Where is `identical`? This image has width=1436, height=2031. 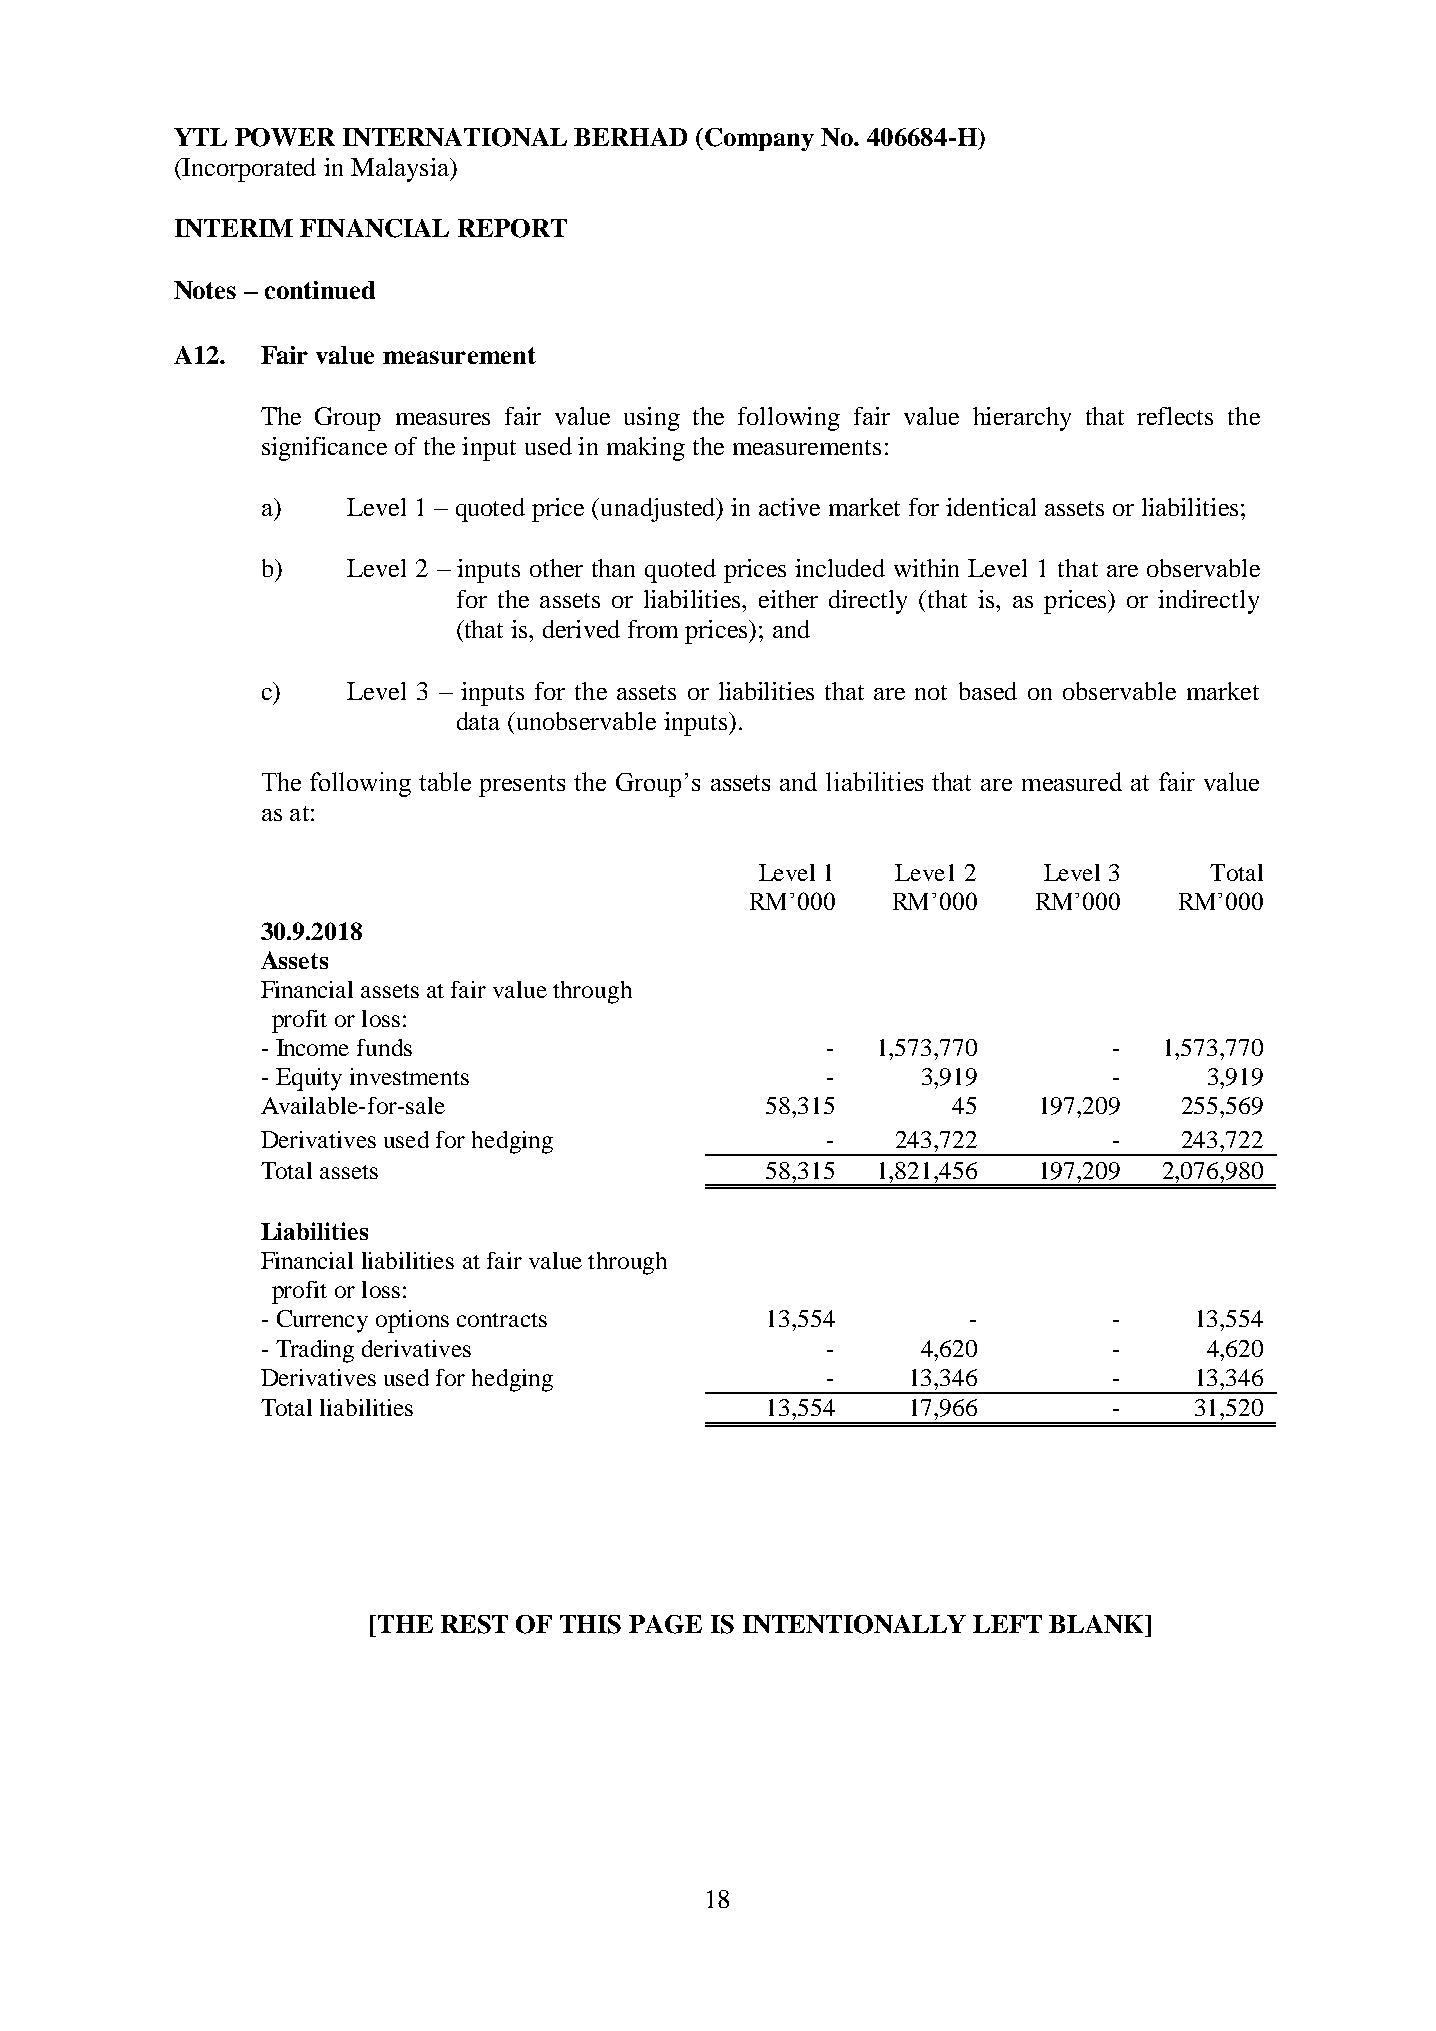 identical is located at coordinates (991, 507).
